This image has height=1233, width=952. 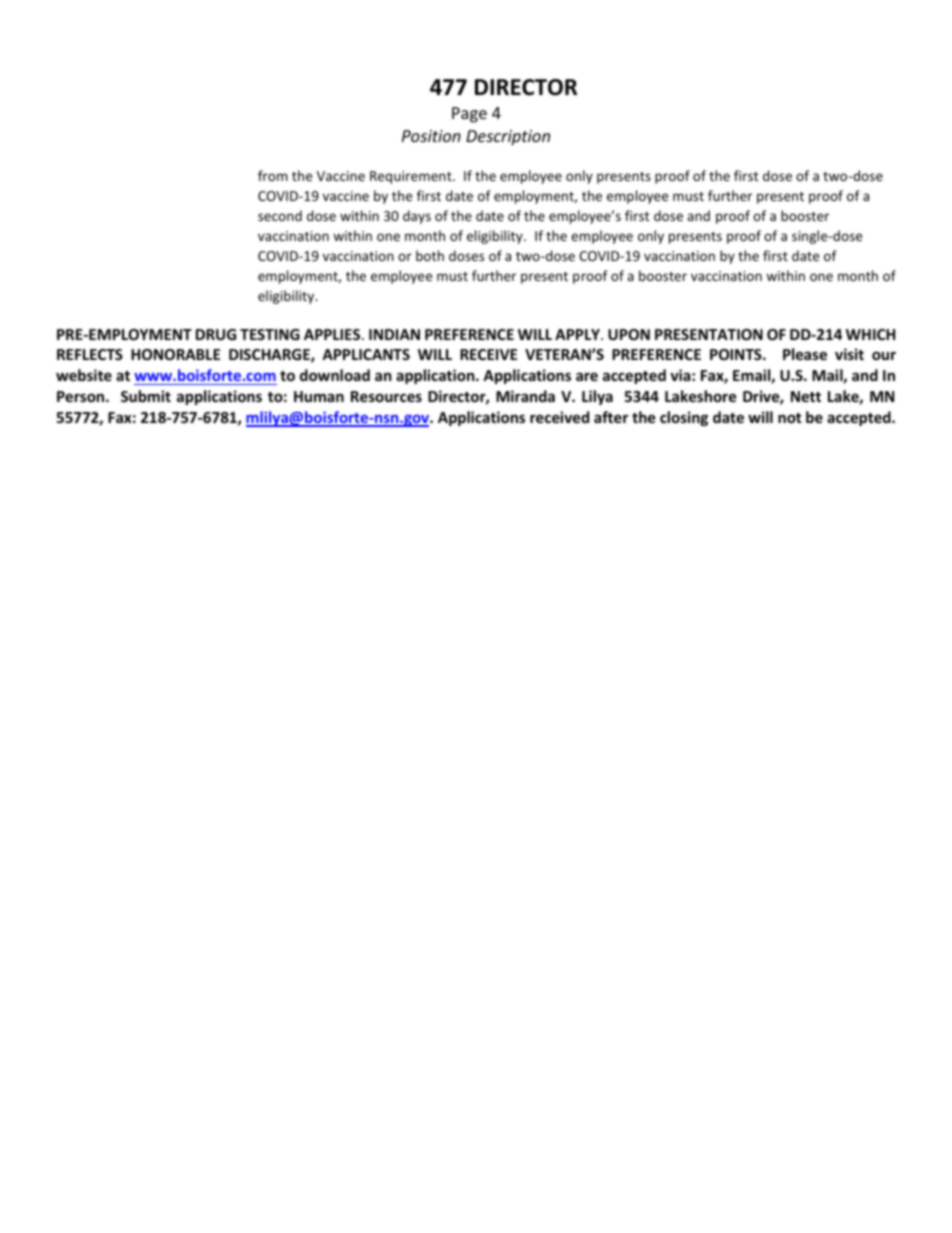 I want to click on Requirement, so click(x=412, y=177).
